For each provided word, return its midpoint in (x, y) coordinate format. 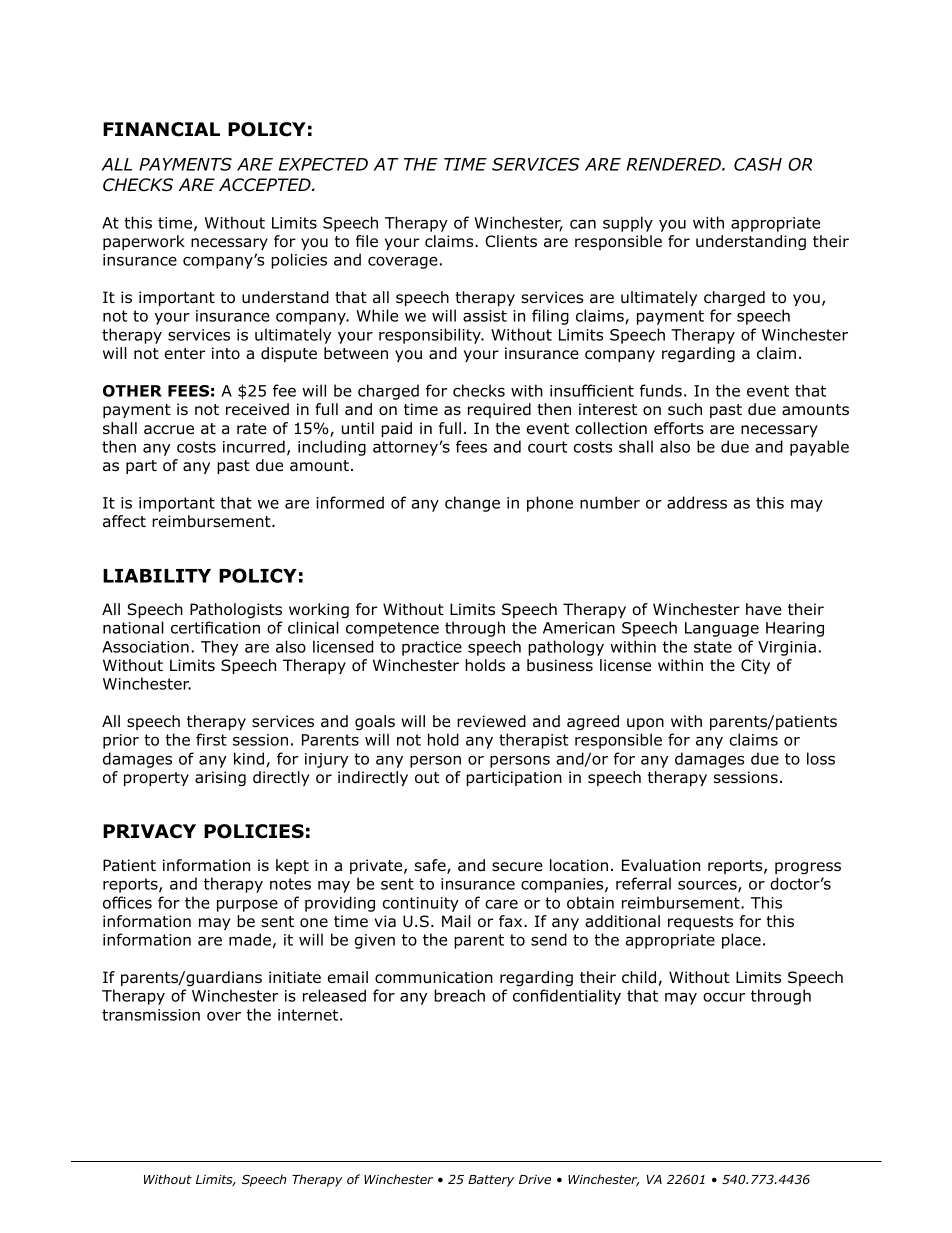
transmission (151, 1015)
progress (808, 868)
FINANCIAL (161, 129)
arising (220, 779)
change (472, 504)
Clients (511, 241)
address (697, 502)
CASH (758, 164)
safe (431, 866)
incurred (254, 446)
